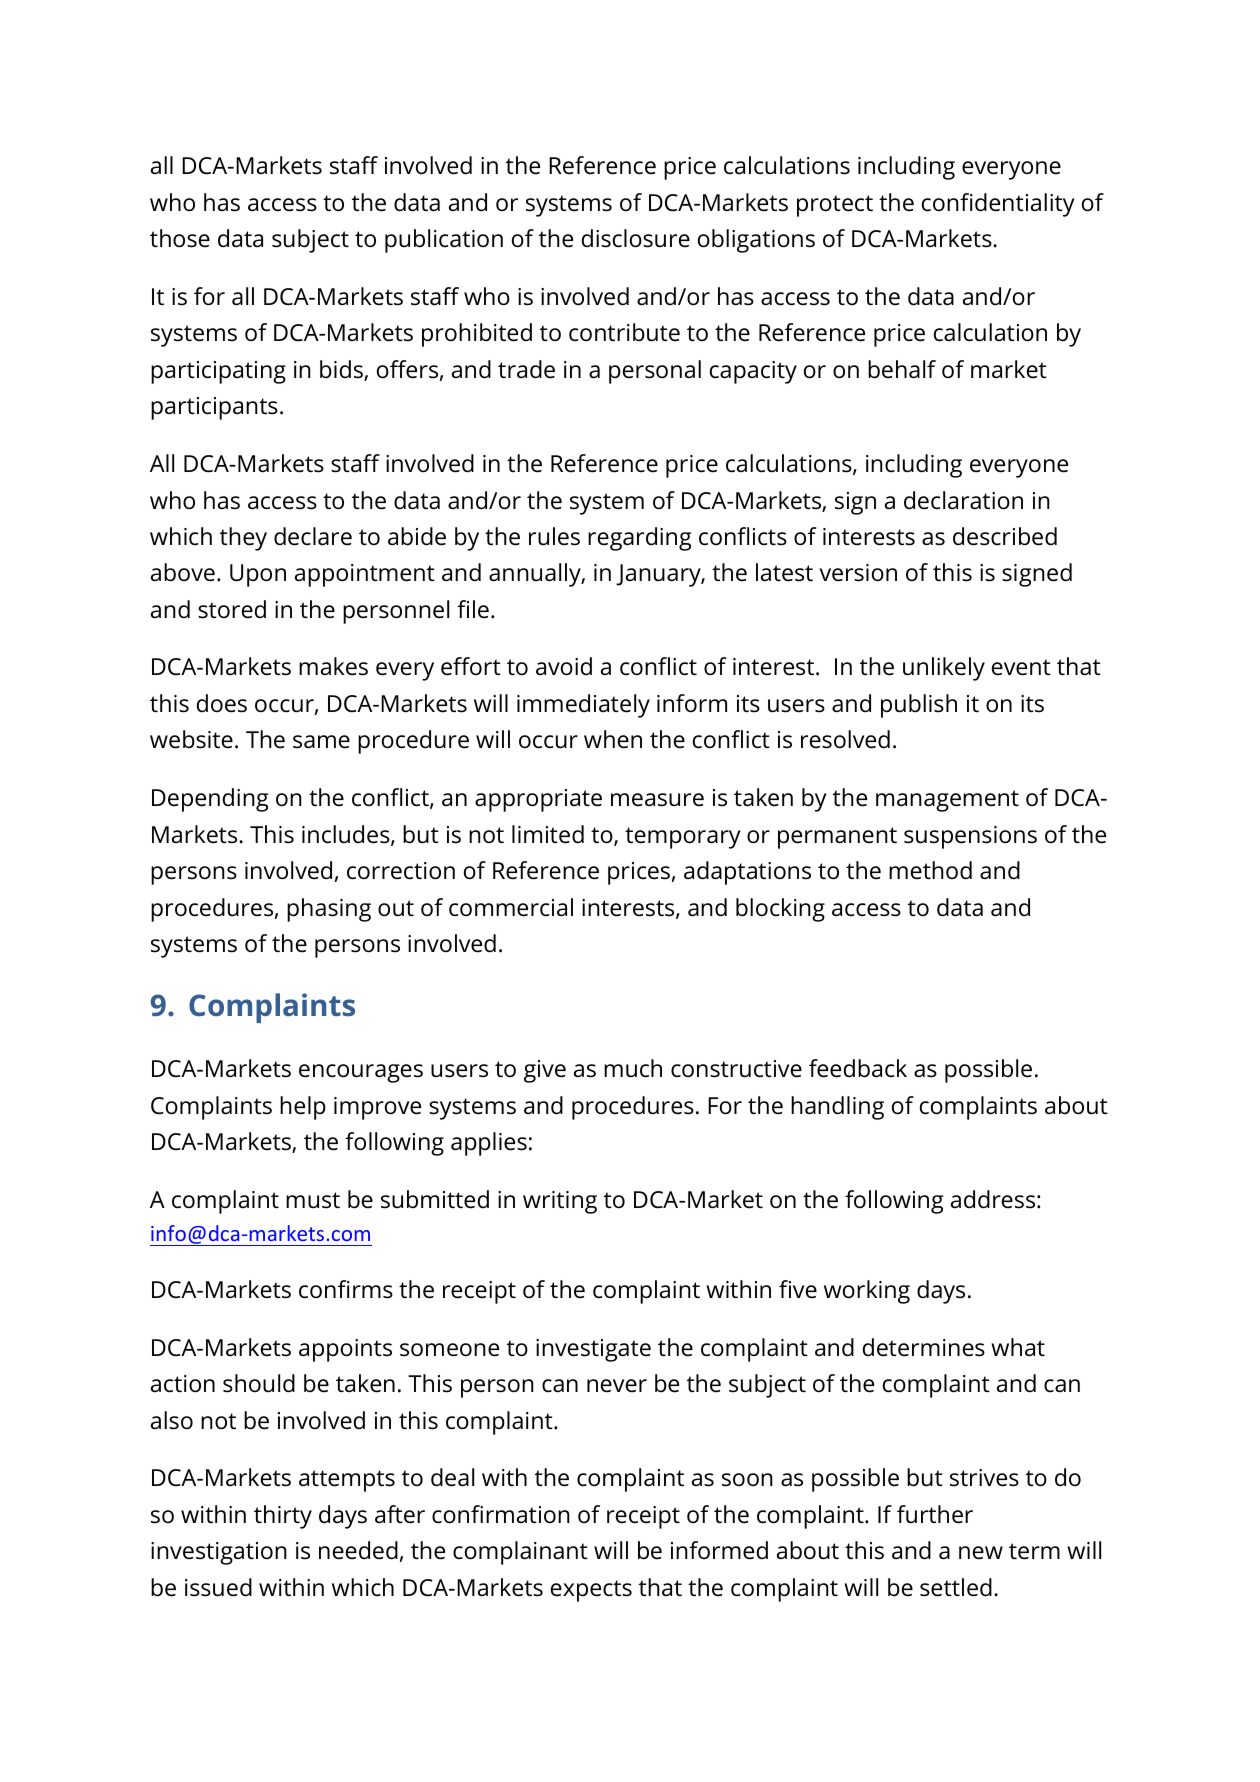 The image size is (1260, 1782). What do you see at coordinates (583, 706) in the page?
I see `immediately` at bounding box center [583, 706].
